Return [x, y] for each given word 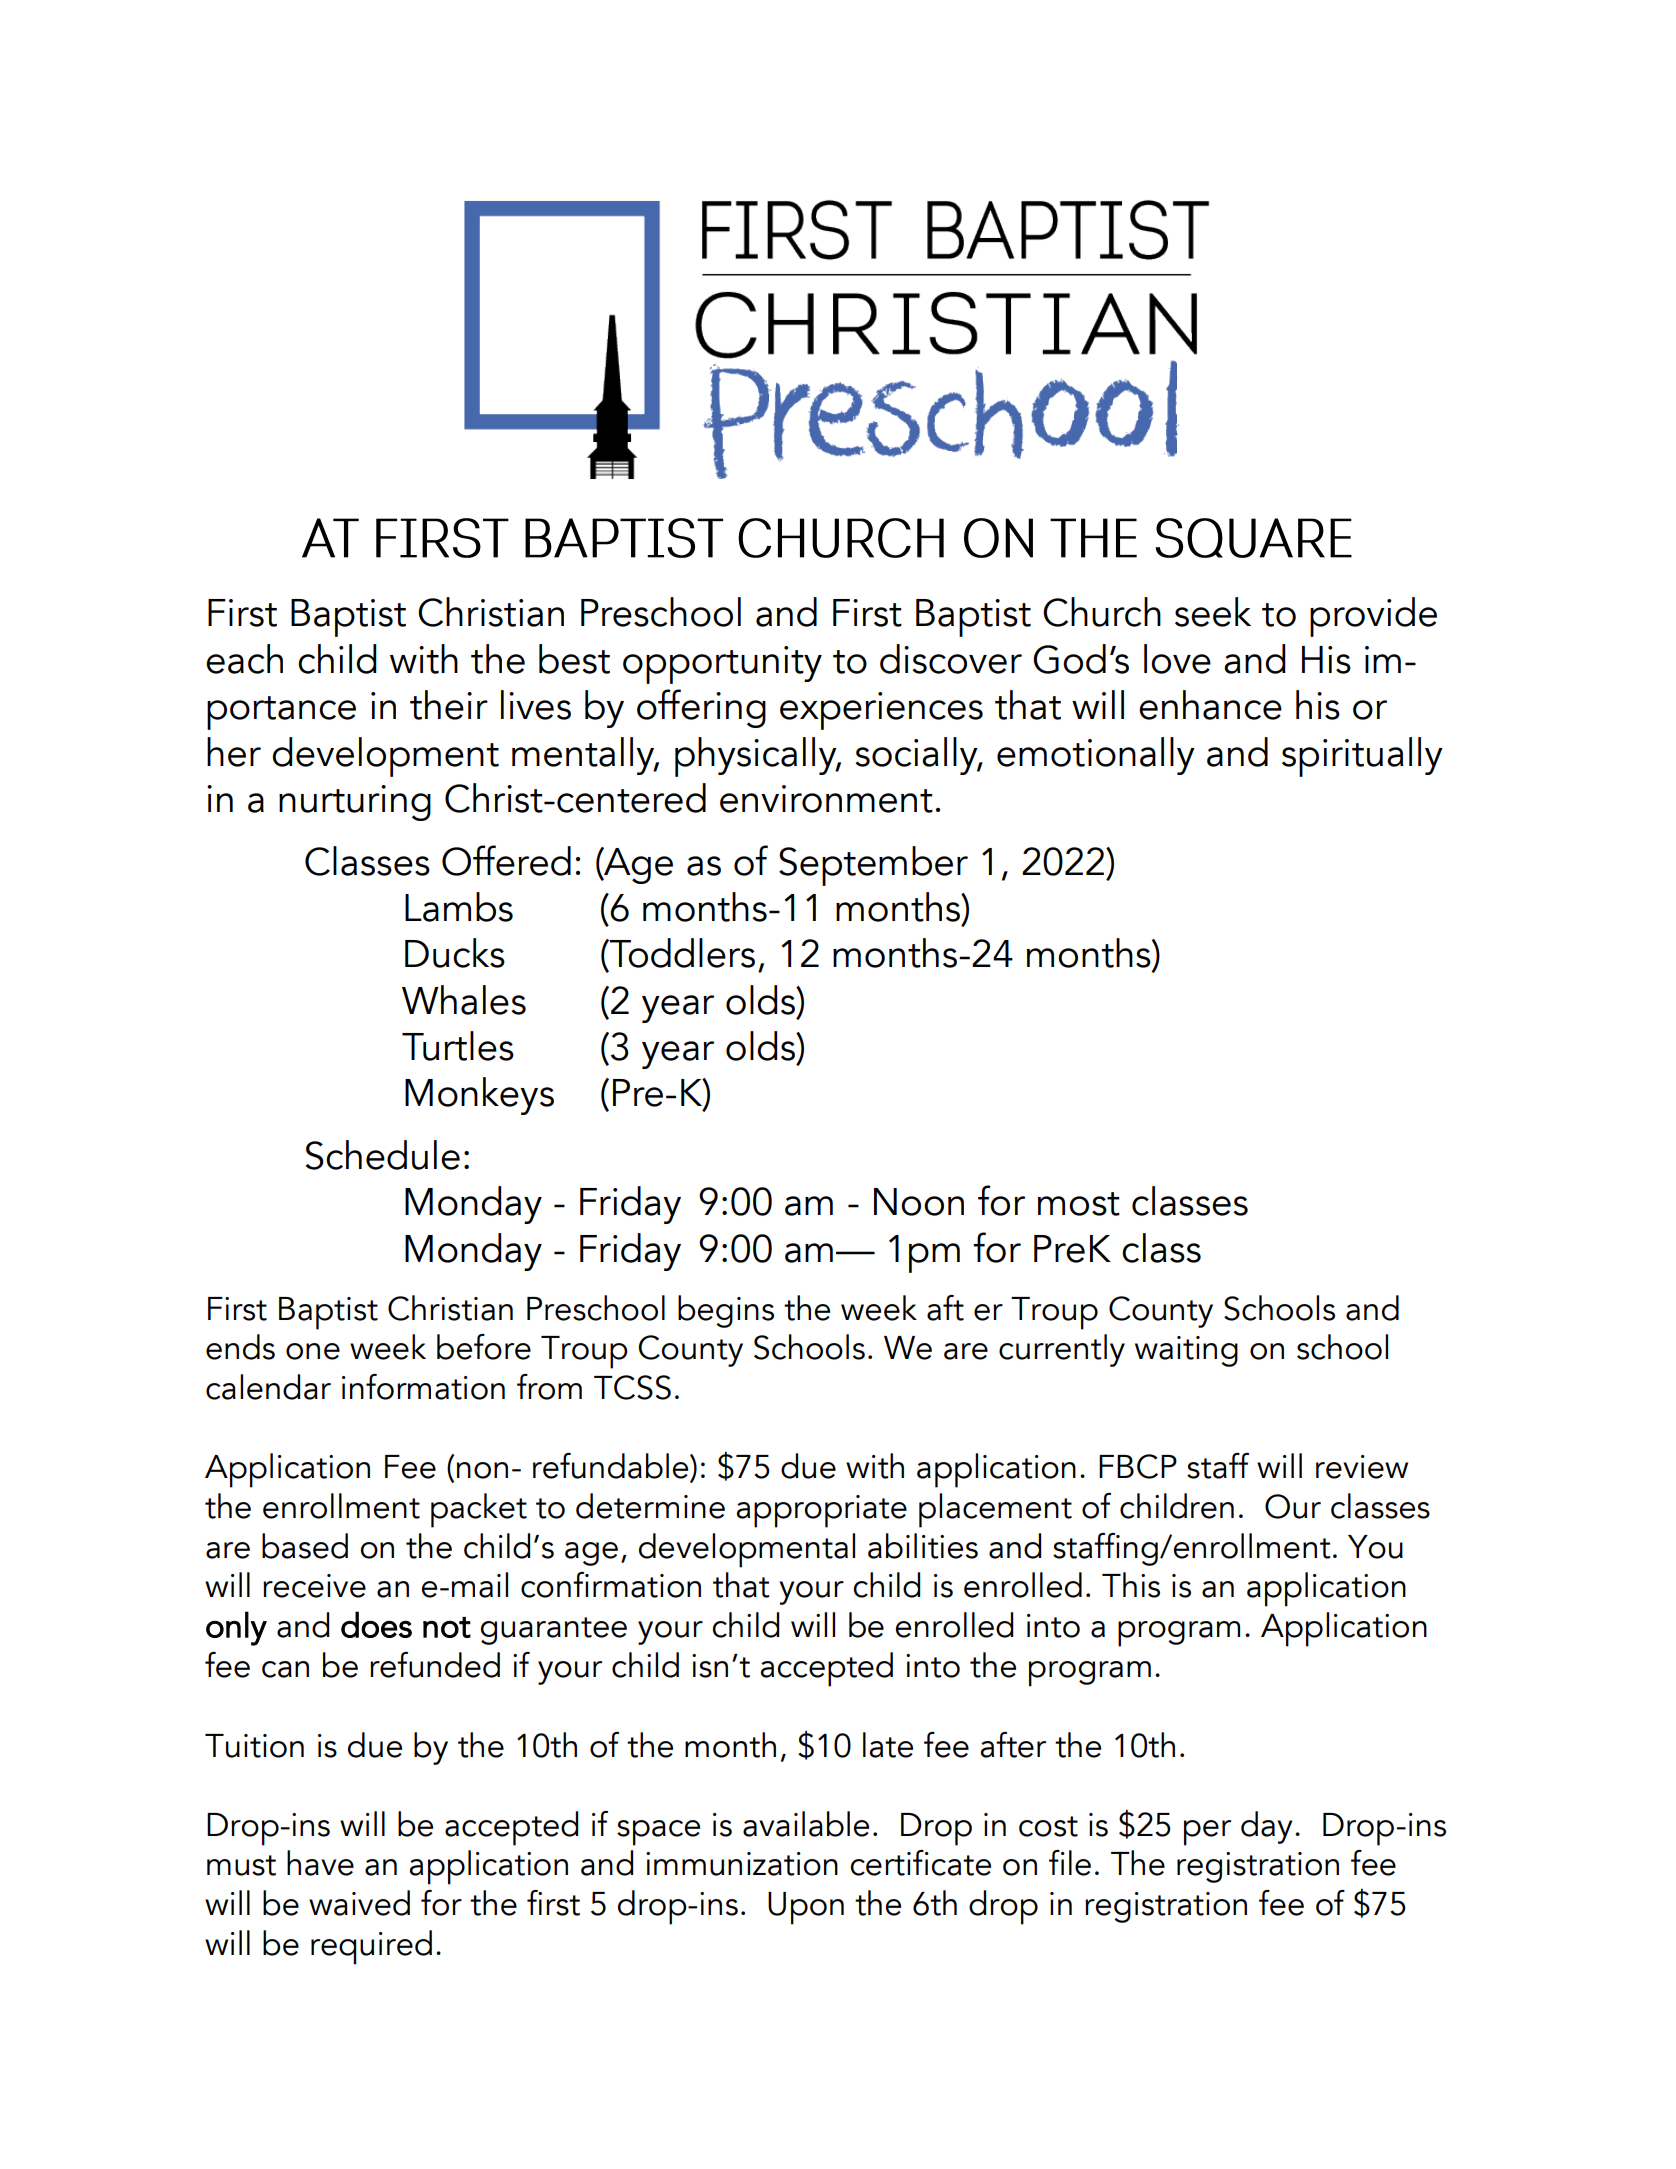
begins [726, 1311]
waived [359, 1903]
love [1177, 659]
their [449, 705]
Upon [806, 1908]
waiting [1186, 1351]
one [313, 1351]
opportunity [722, 665]
